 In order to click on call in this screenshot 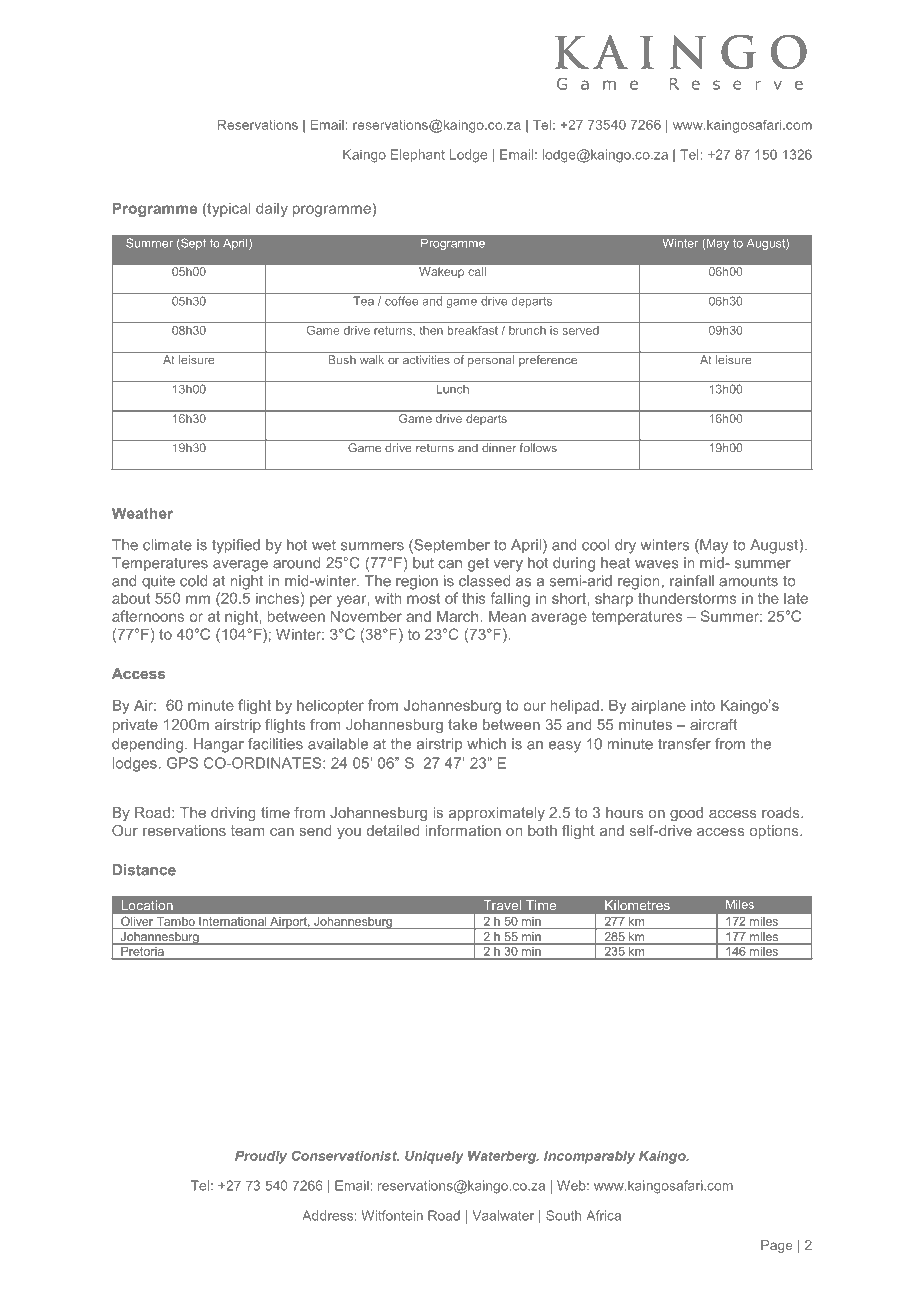, I will do `click(477, 271)`.
